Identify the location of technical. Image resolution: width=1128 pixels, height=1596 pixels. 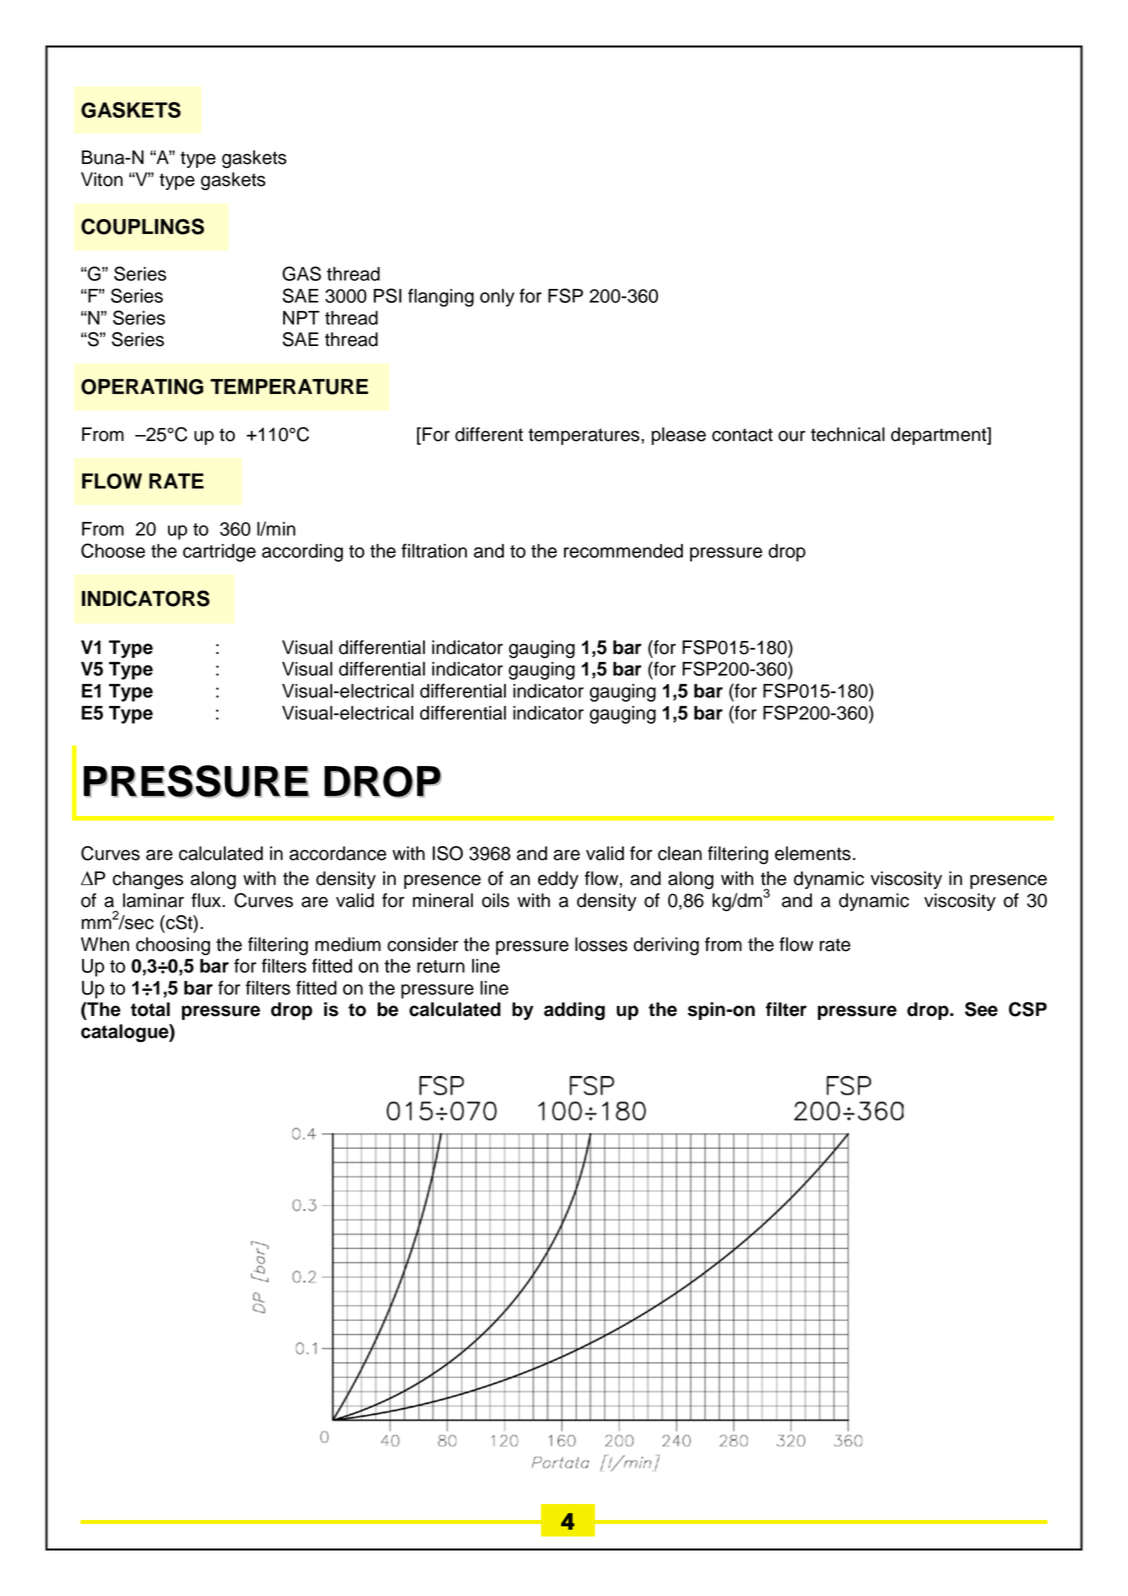
(848, 434).
